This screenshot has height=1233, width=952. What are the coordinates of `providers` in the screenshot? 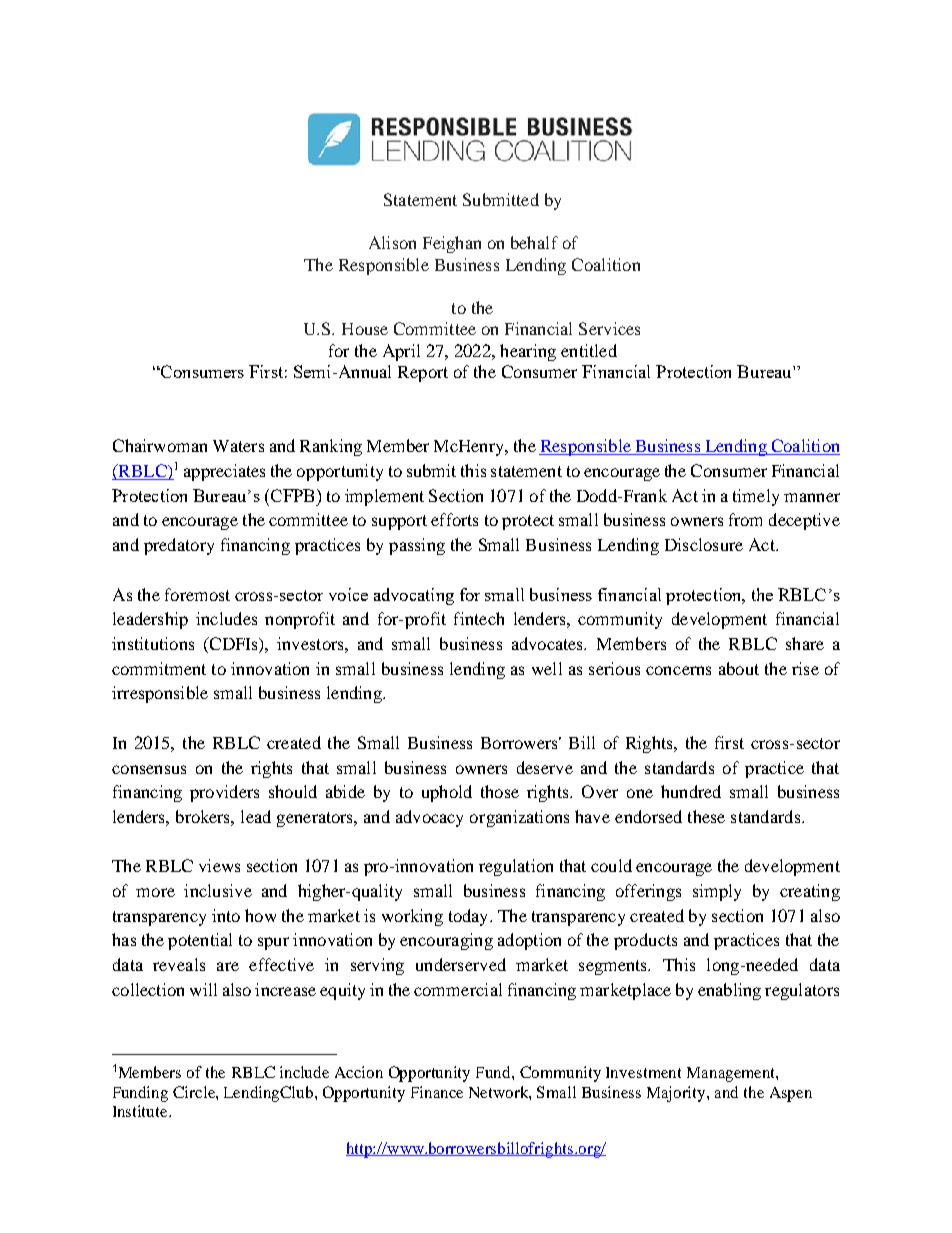 It's located at (224, 793).
